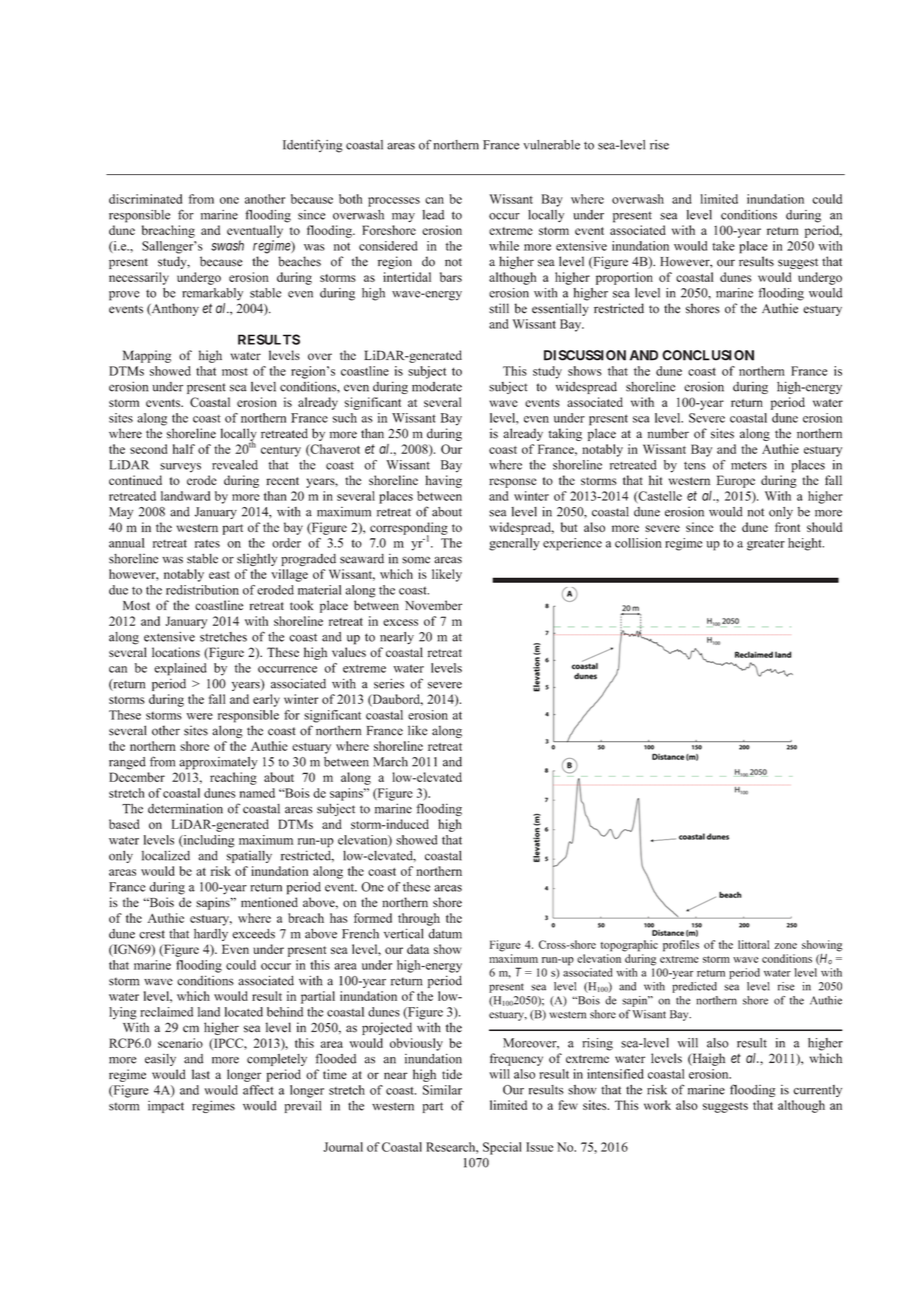 The height and width of the screenshot is (1308, 924). What do you see at coordinates (390, 762) in the screenshot?
I see `March` at bounding box center [390, 762].
